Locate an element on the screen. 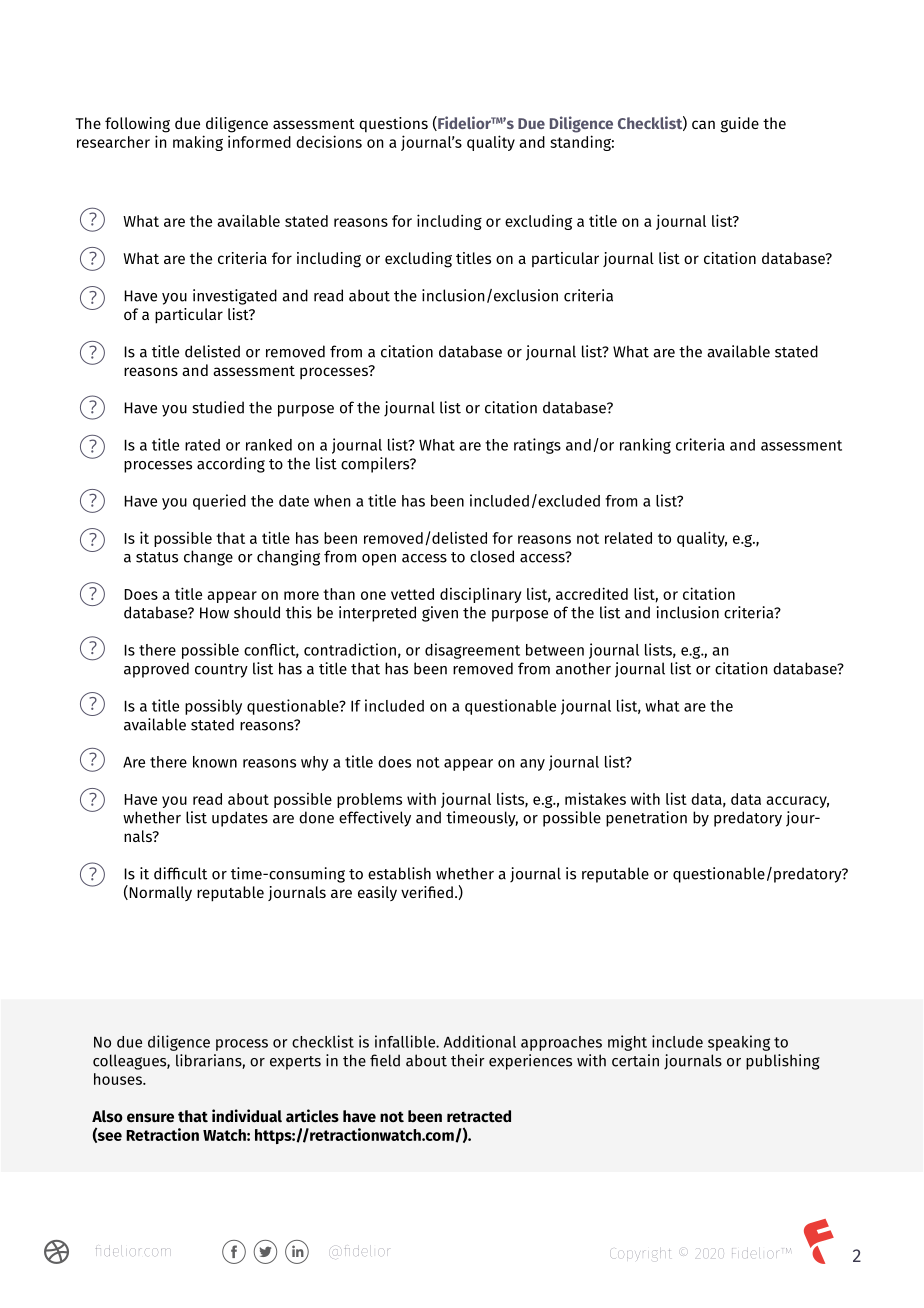 The height and width of the screenshot is (1308, 924). another is located at coordinates (583, 668).
